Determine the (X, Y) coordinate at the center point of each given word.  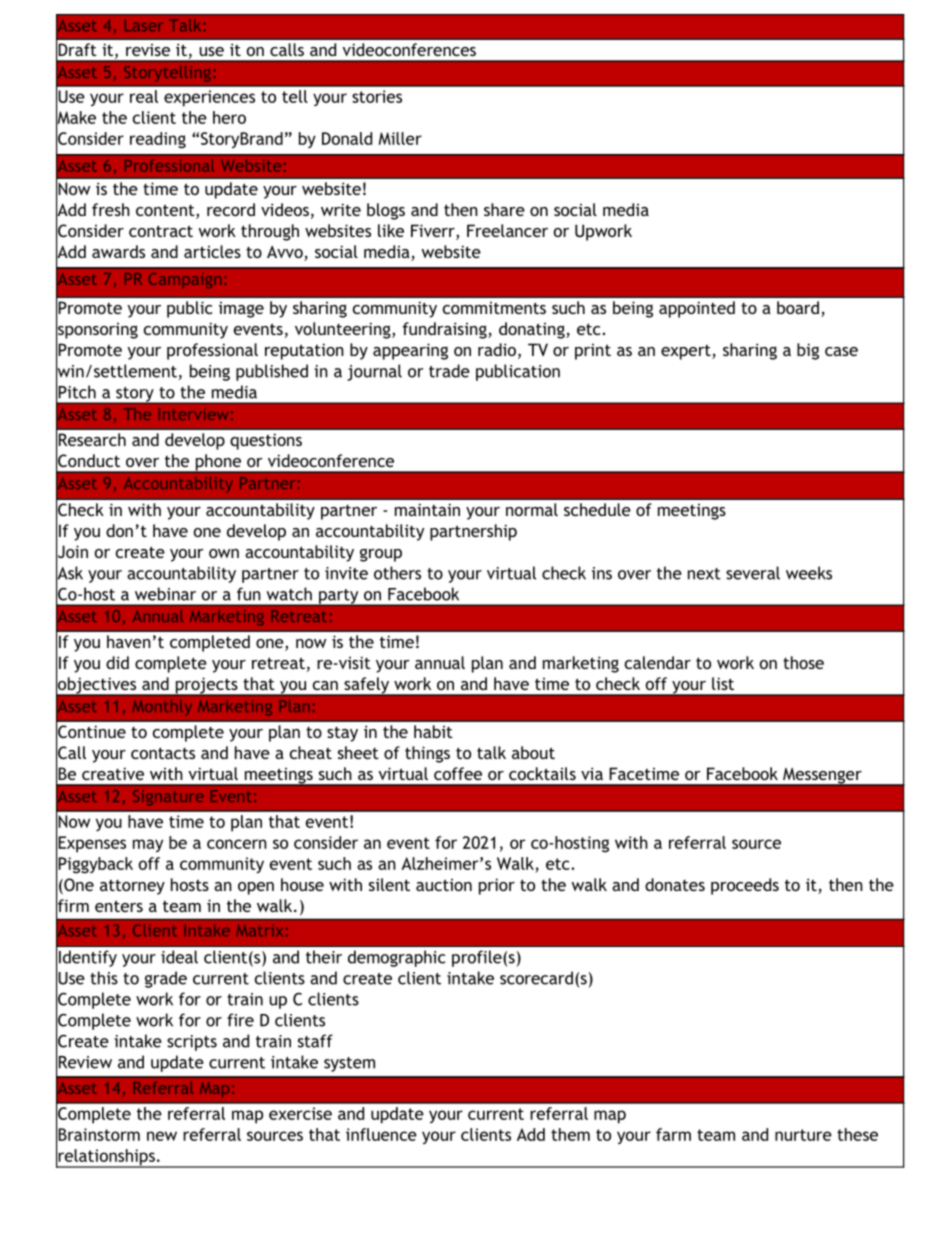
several (753, 573)
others (397, 573)
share (504, 209)
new (162, 1136)
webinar (165, 594)
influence (381, 1134)
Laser (144, 25)
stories (377, 96)
